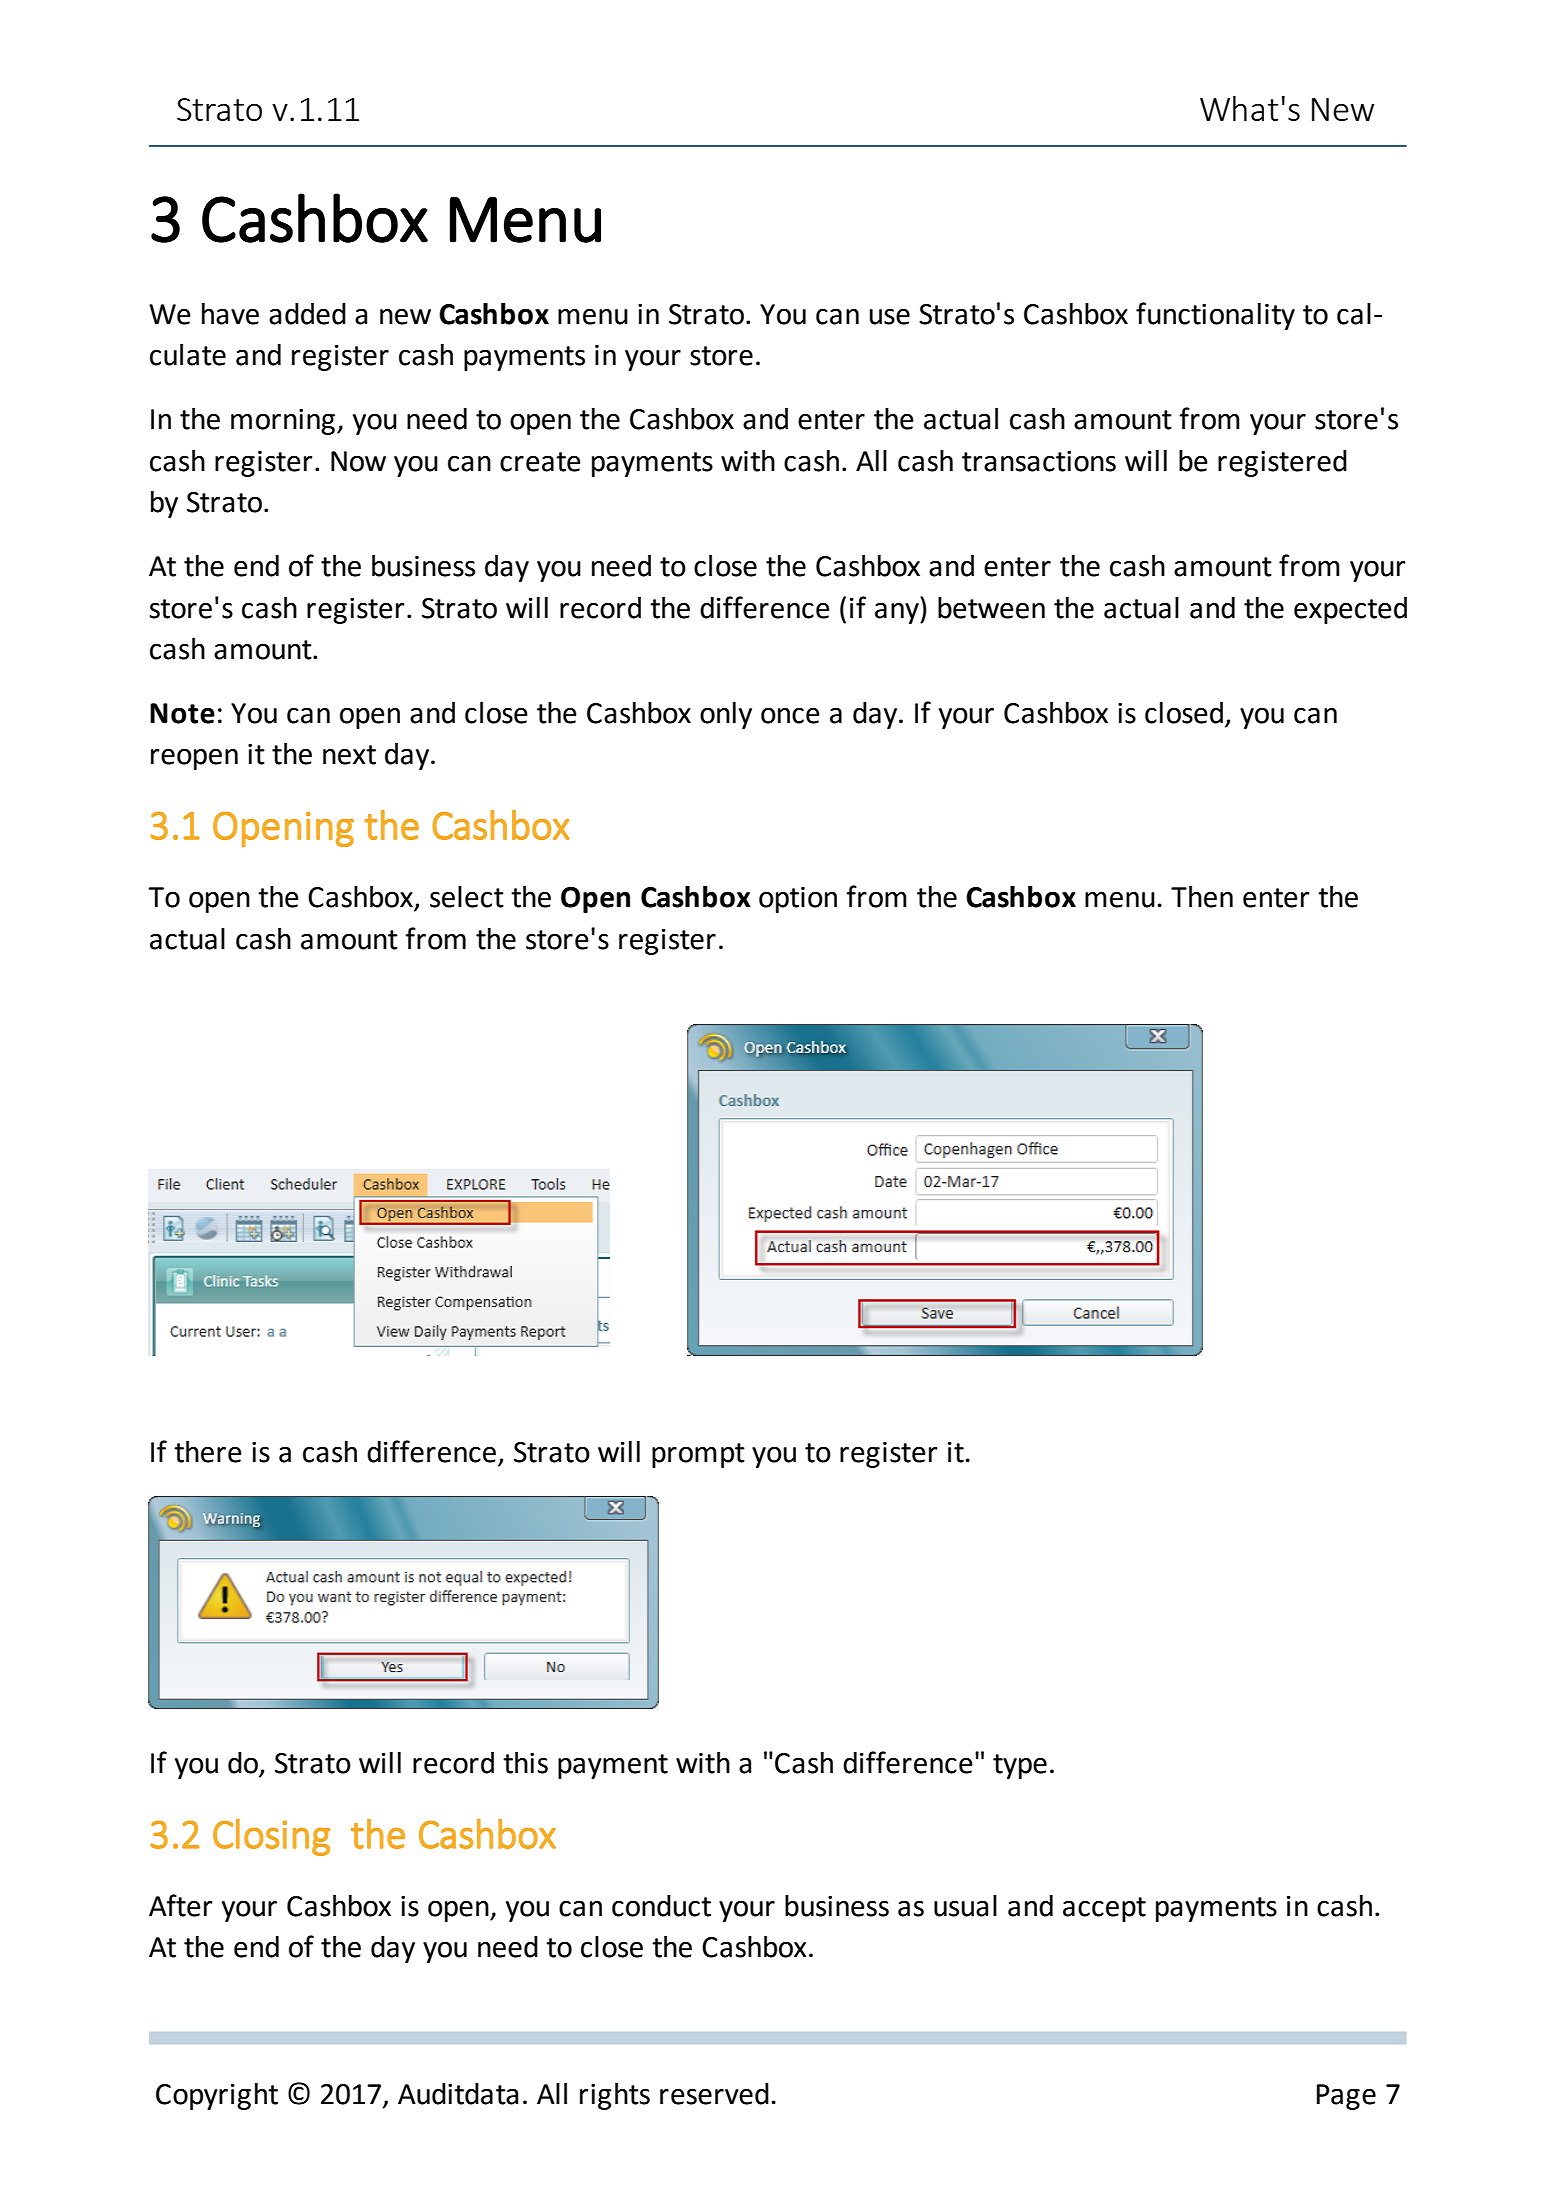  I want to click on reserved, so click(714, 2094).
